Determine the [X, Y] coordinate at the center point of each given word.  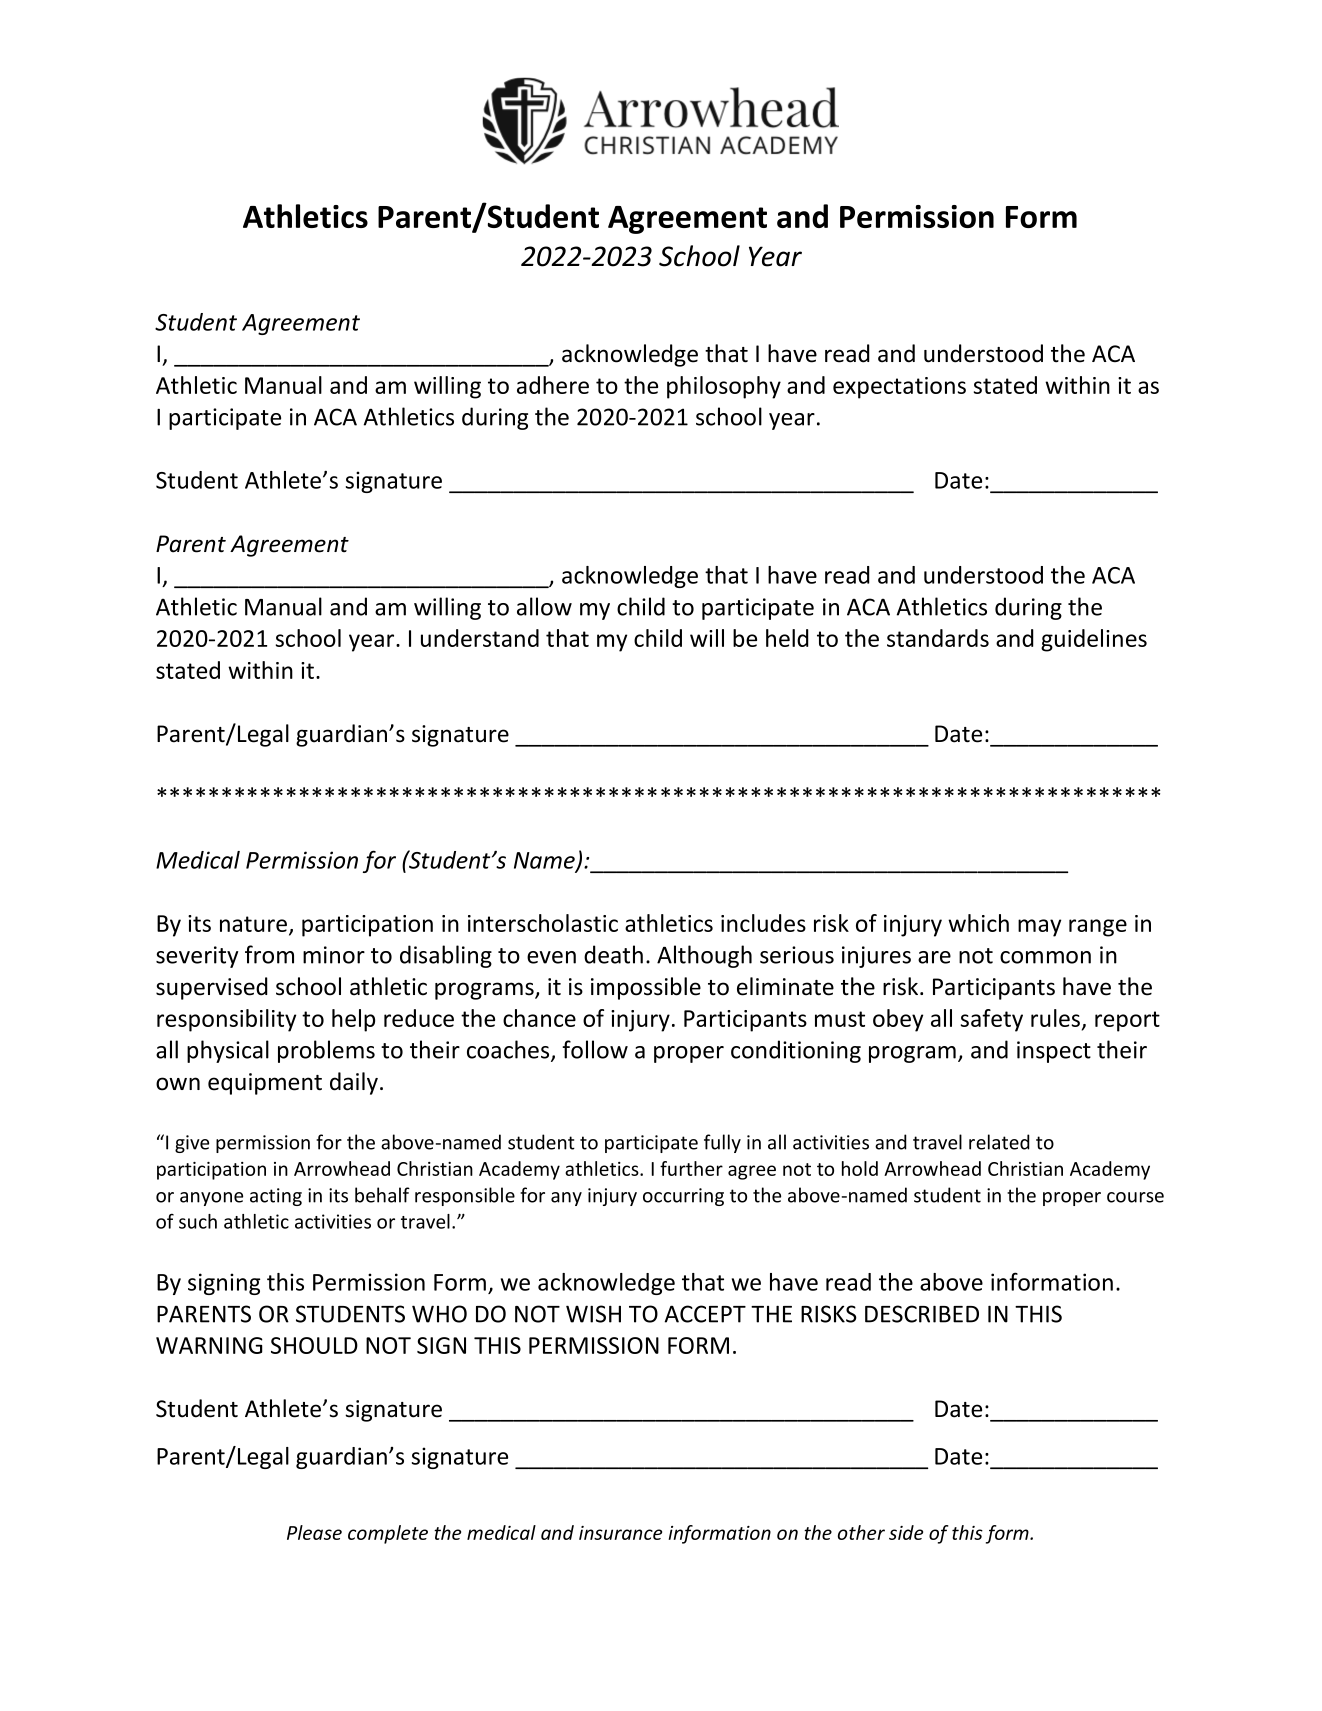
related [999, 1142]
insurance [620, 1533]
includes [763, 923]
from [269, 954]
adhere [553, 385]
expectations [899, 388]
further [691, 1168]
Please [314, 1532]
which [978, 923]
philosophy [724, 387]
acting [276, 1197]
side [906, 1532]
